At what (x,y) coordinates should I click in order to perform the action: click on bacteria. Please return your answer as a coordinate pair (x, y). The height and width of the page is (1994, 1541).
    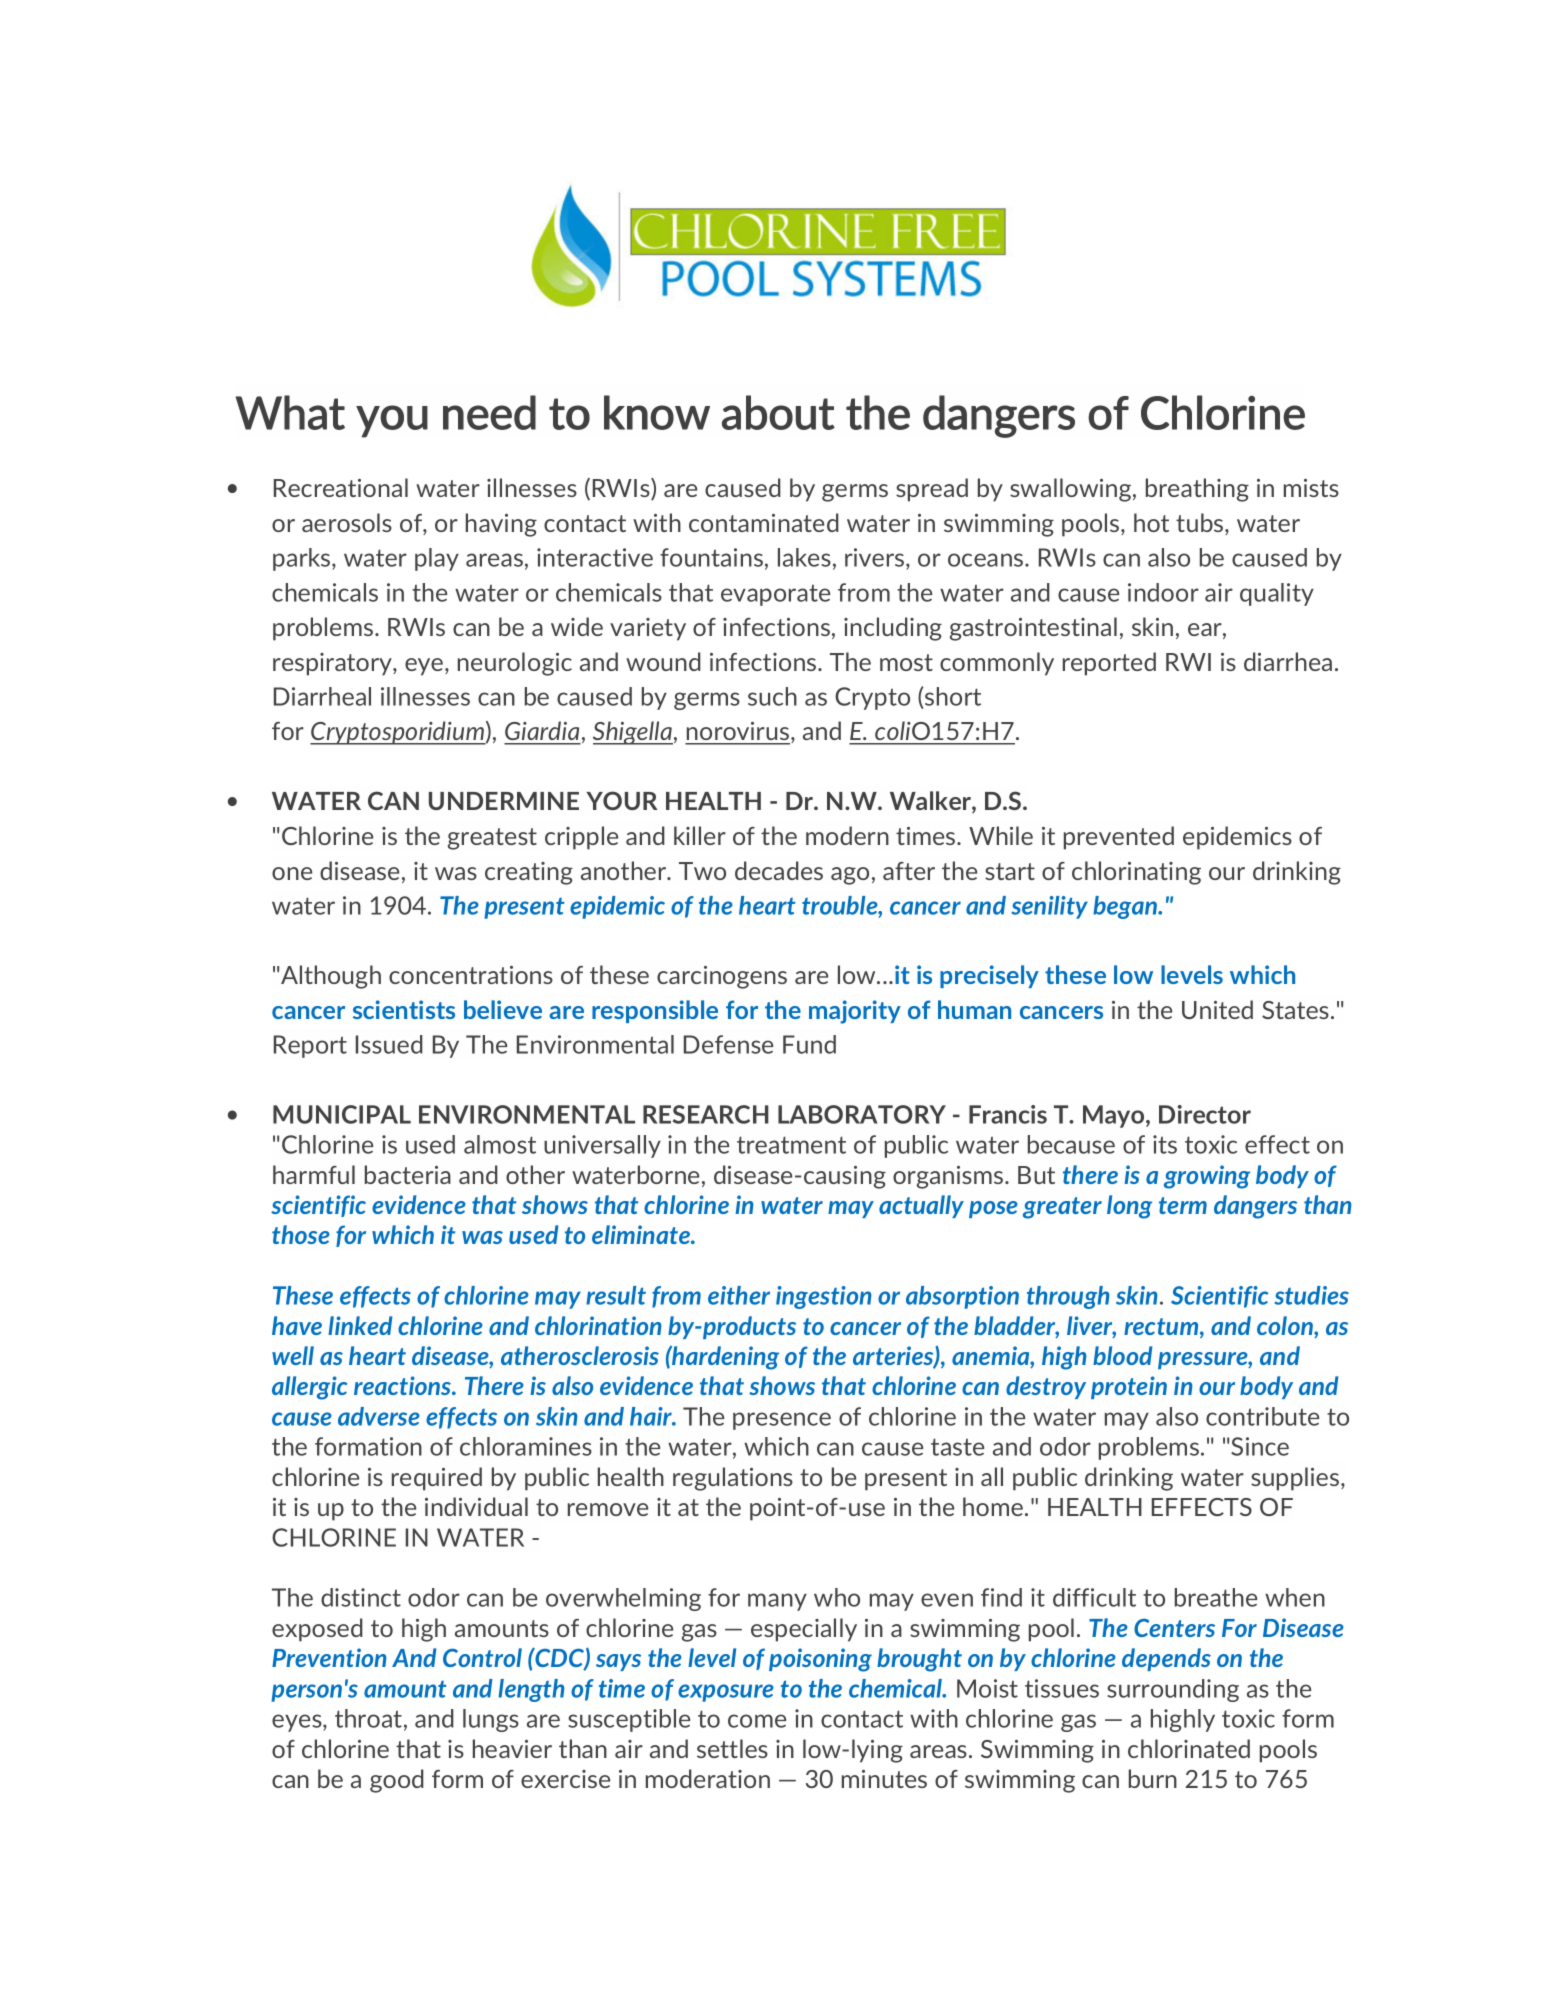
    Looking at the image, I should click on (408, 1174).
